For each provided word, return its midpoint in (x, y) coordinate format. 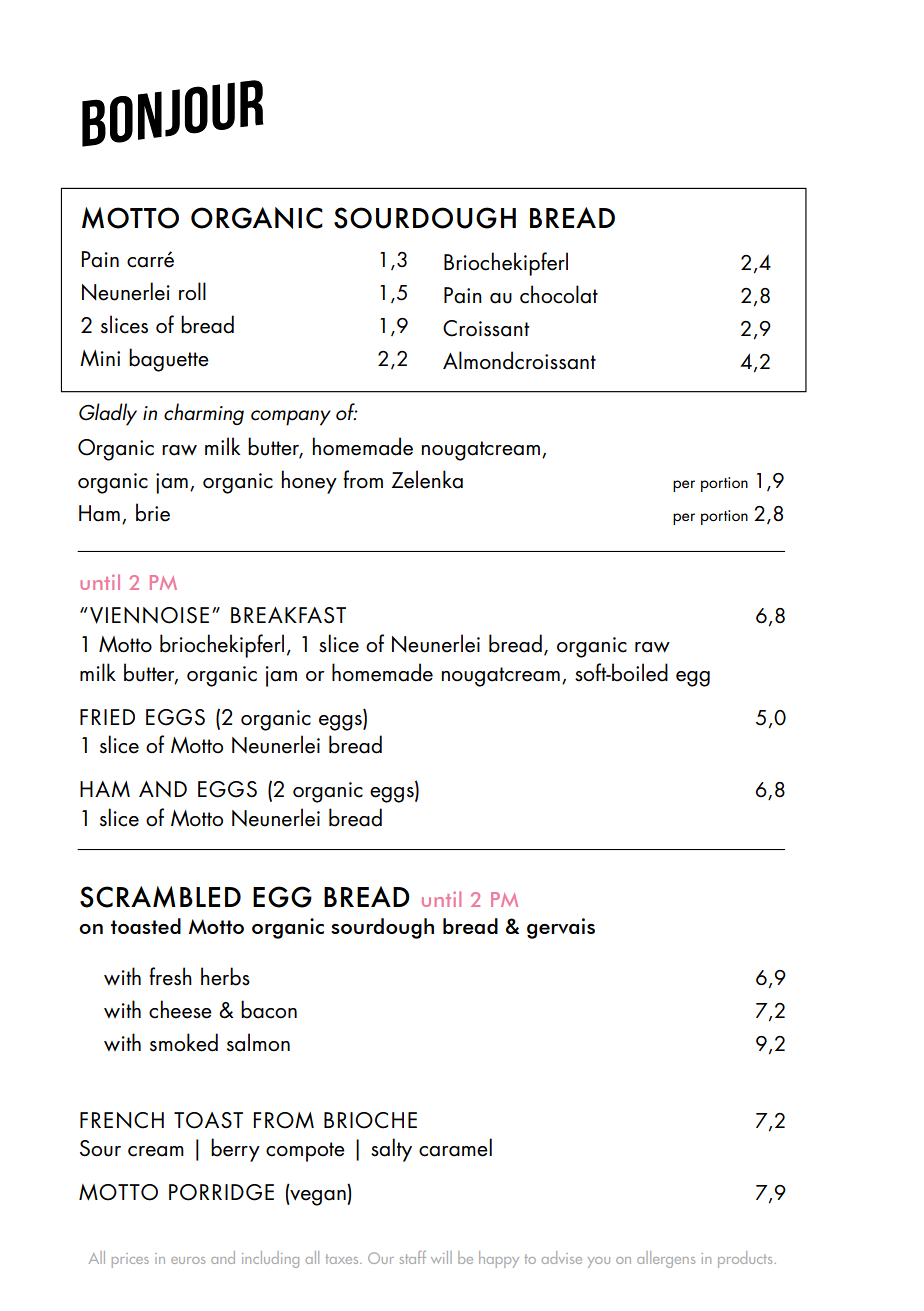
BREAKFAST (288, 615)
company (291, 418)
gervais (561, 928)
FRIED (107, 717)
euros (188, 1260)
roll (192, 291)
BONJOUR (173, 113)
